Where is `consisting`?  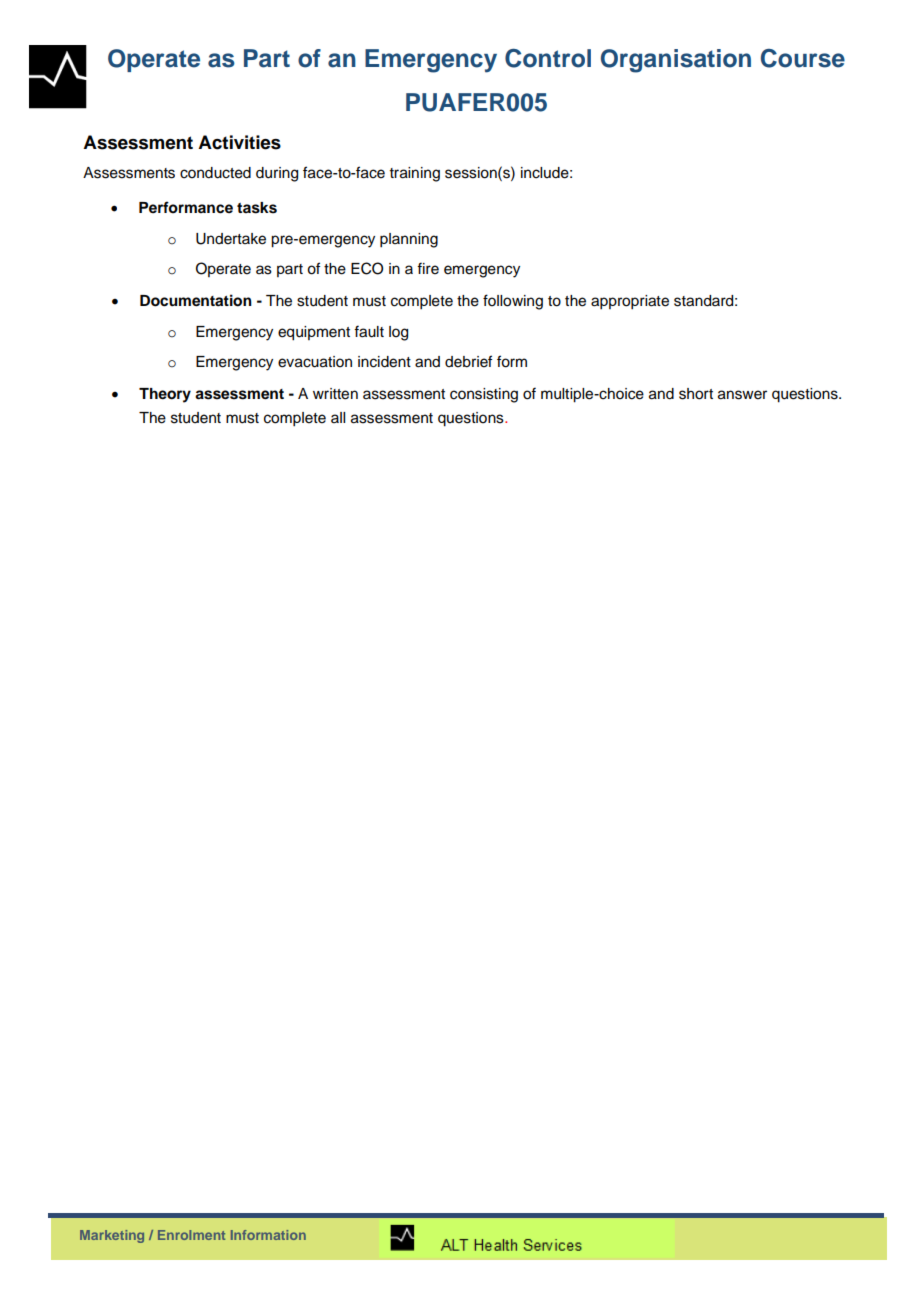 consisting is located at coordinates (484, 395).
